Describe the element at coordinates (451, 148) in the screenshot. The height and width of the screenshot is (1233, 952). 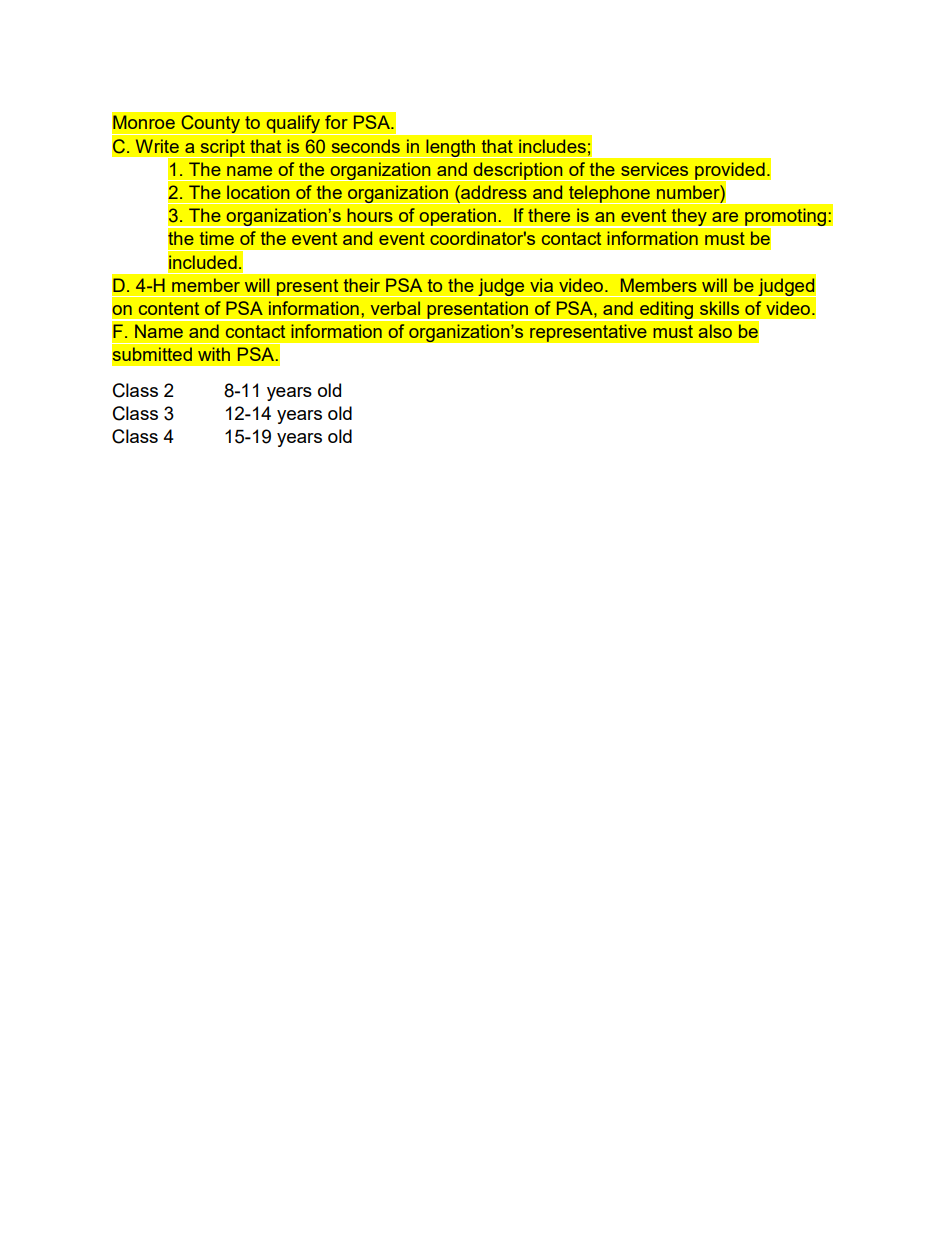
I see `length` at that location.
